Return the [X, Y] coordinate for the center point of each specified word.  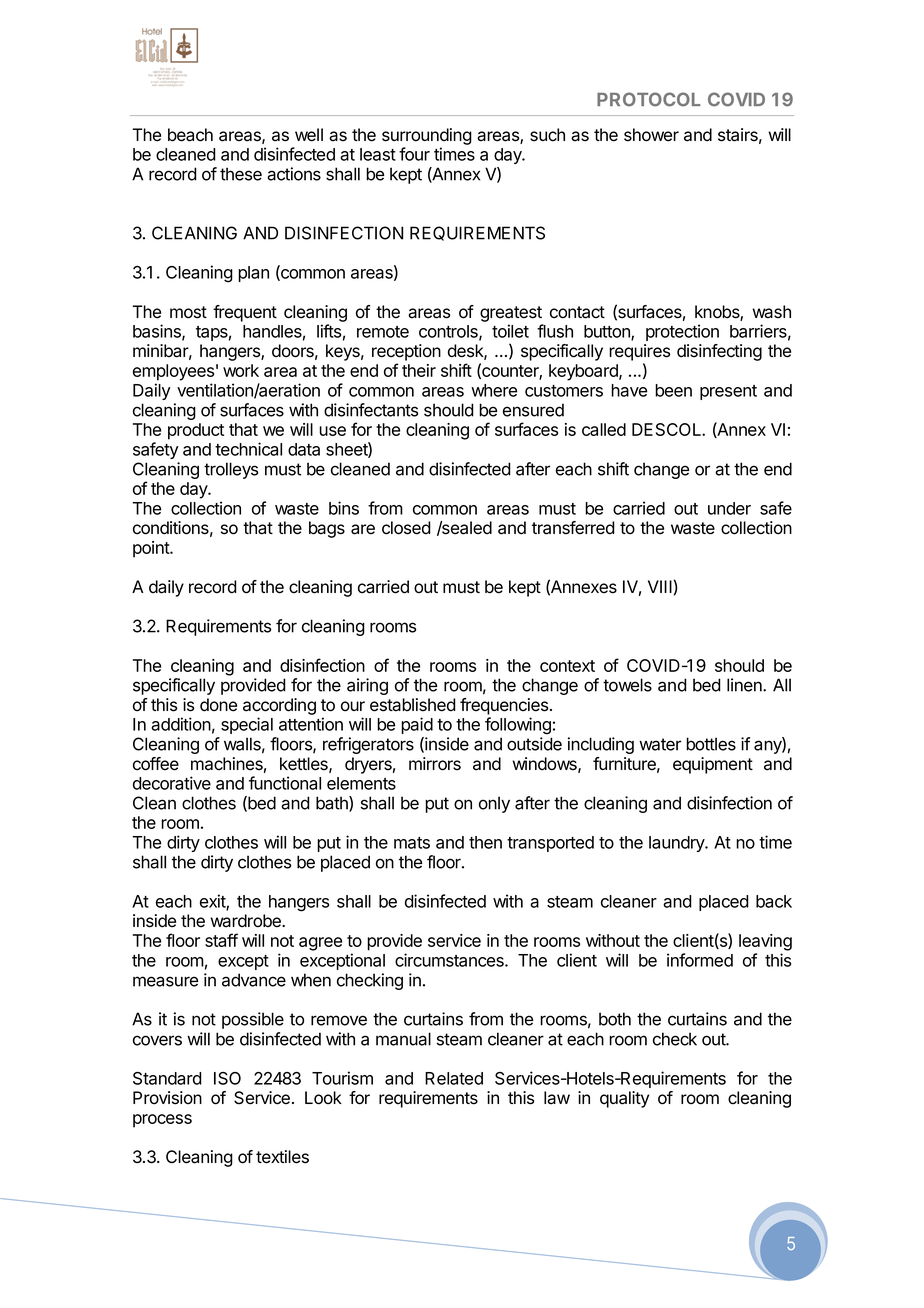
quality [624, 1099]
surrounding [427, 136]
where [494, 390]
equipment [713, 765]
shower [651, 135]
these [241, 174]
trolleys [231, 470]
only [494, 804]
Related [454, 1078]
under [729, 508]
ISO [227, 1078]
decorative [172, 783]
